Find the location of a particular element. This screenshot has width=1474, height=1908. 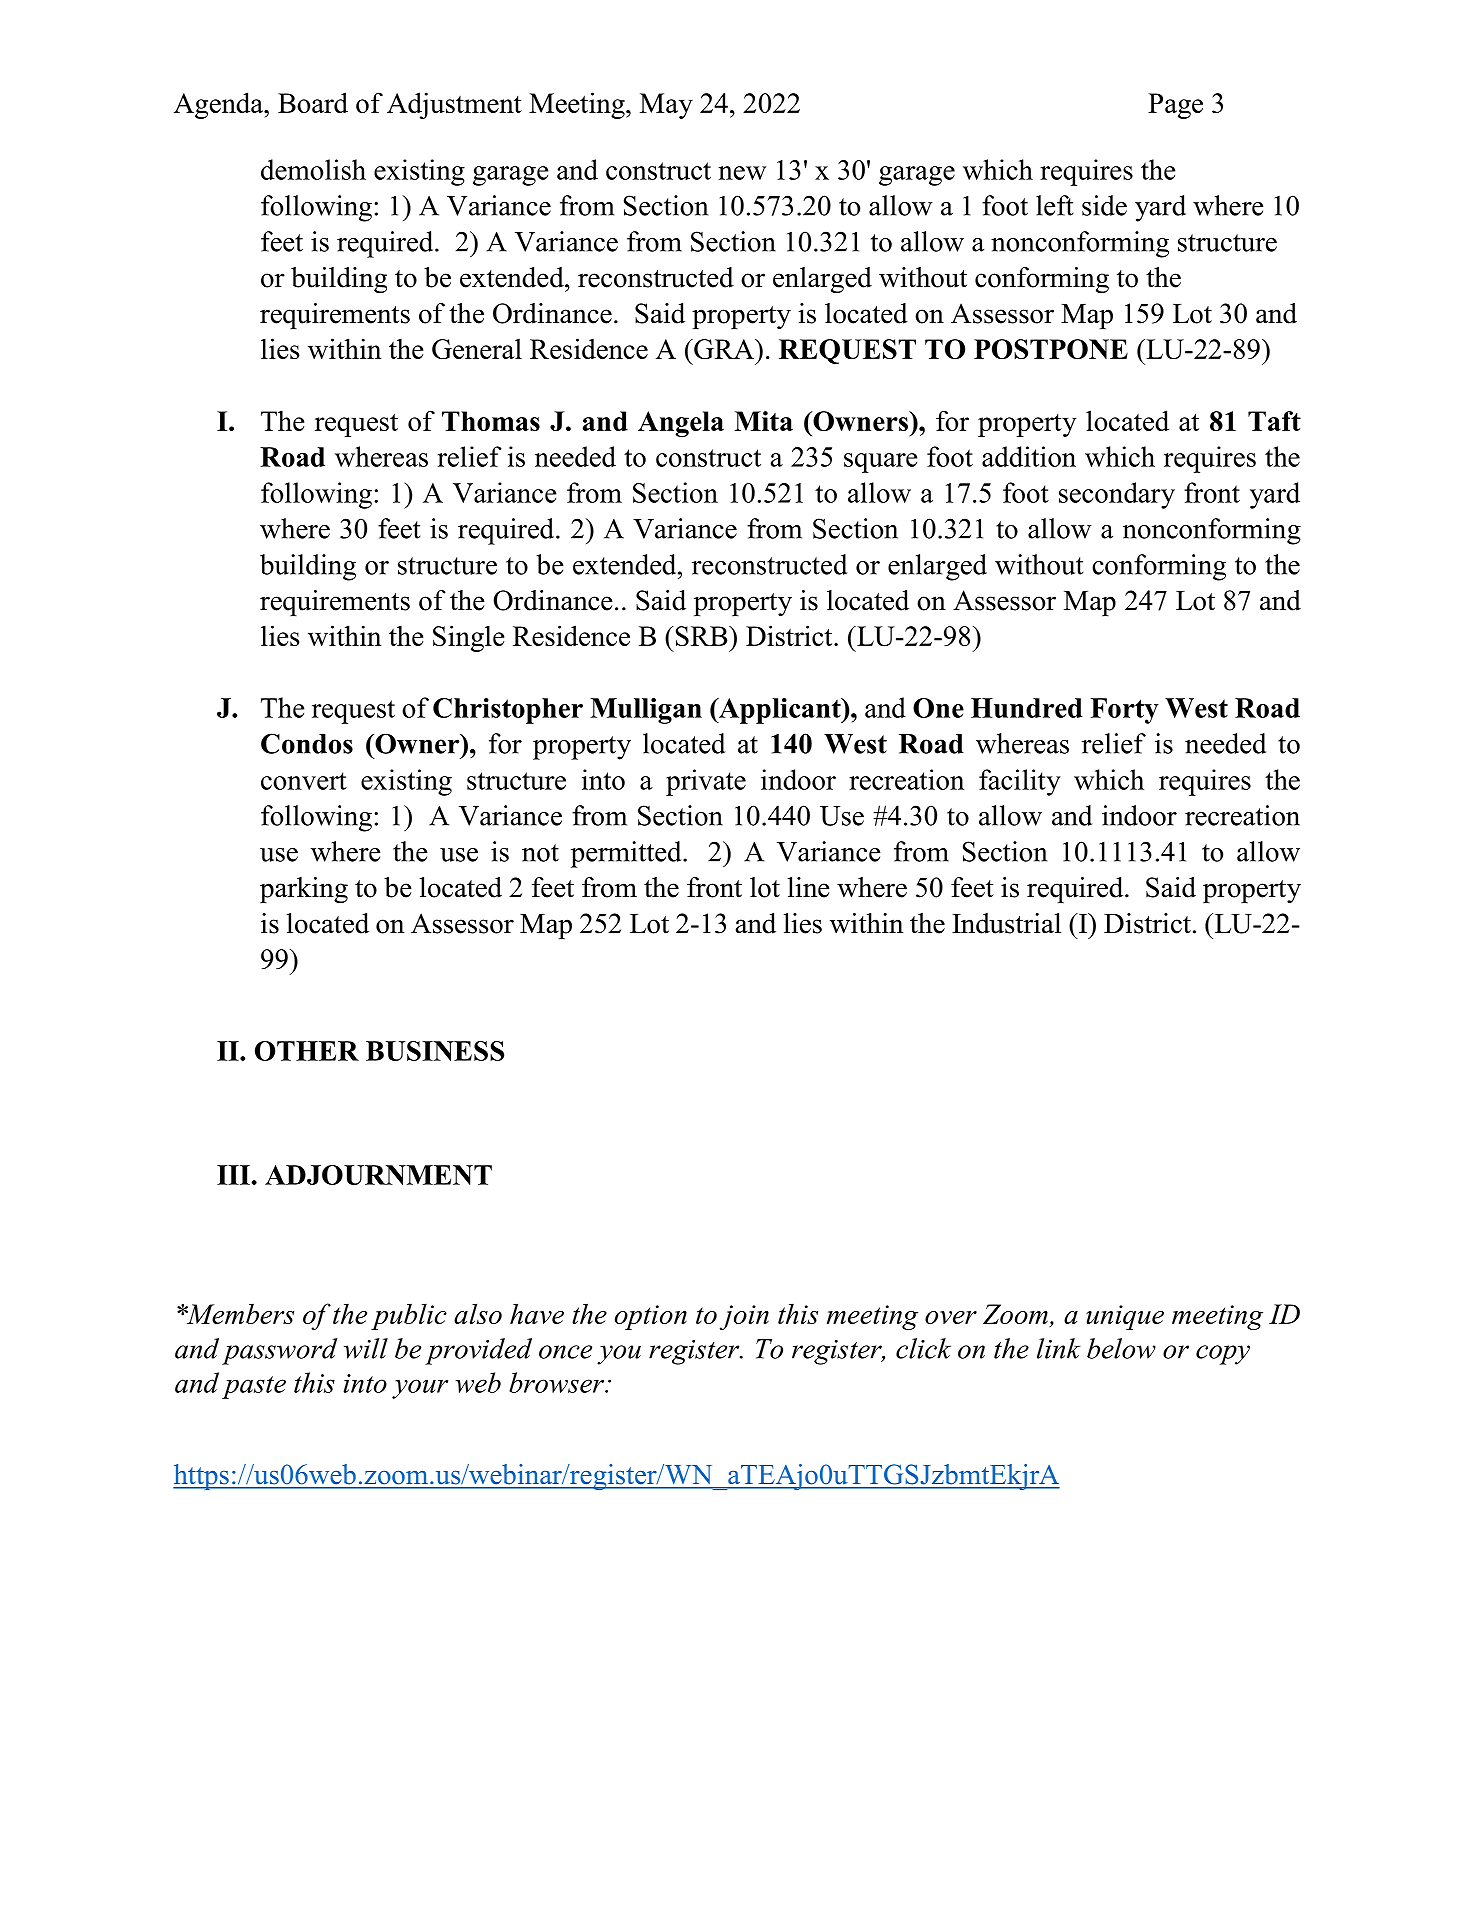

will is located at coordinates (366, 1348).
